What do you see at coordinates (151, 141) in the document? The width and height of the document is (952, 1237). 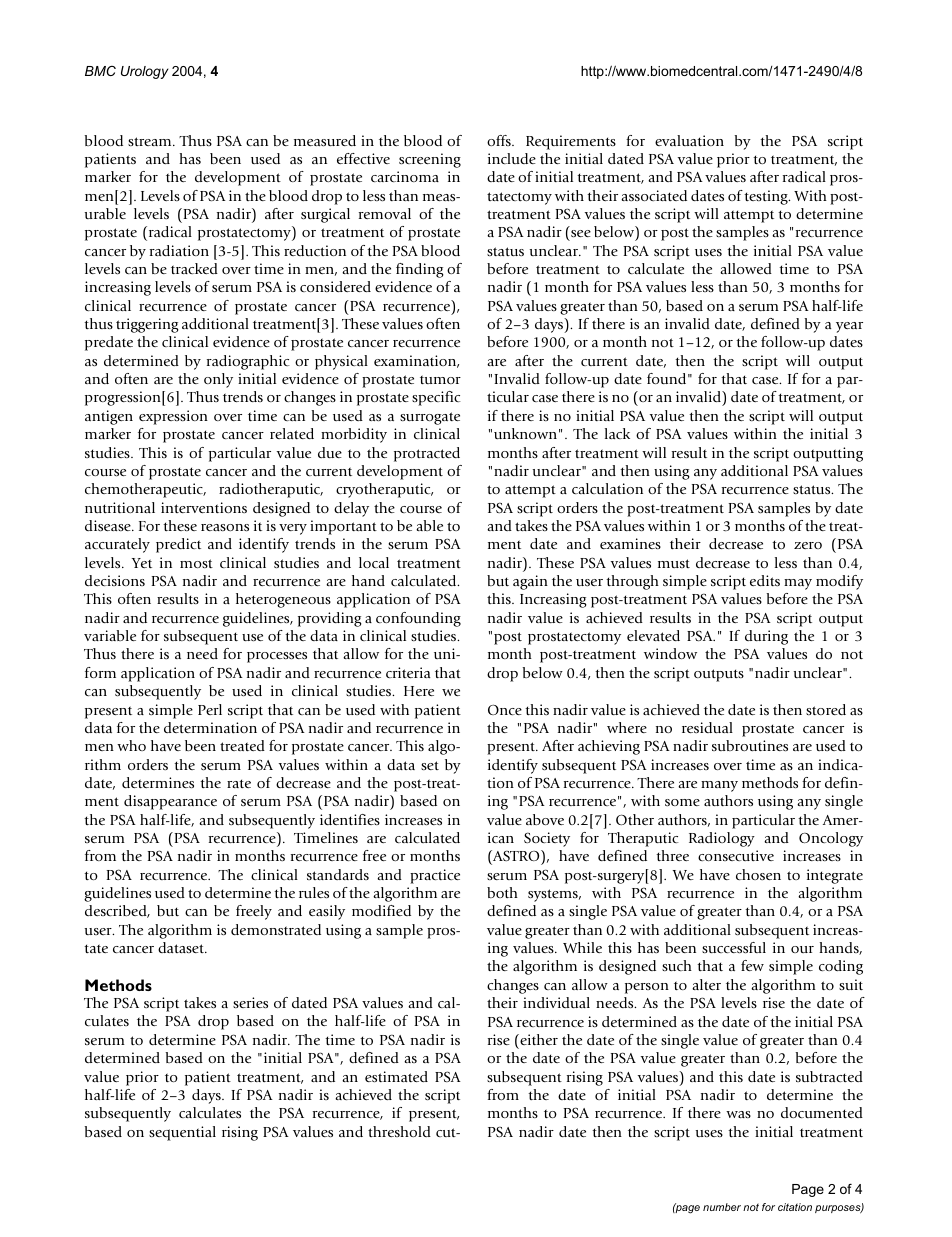 I see `stream` at bounding box center [151, 141].
